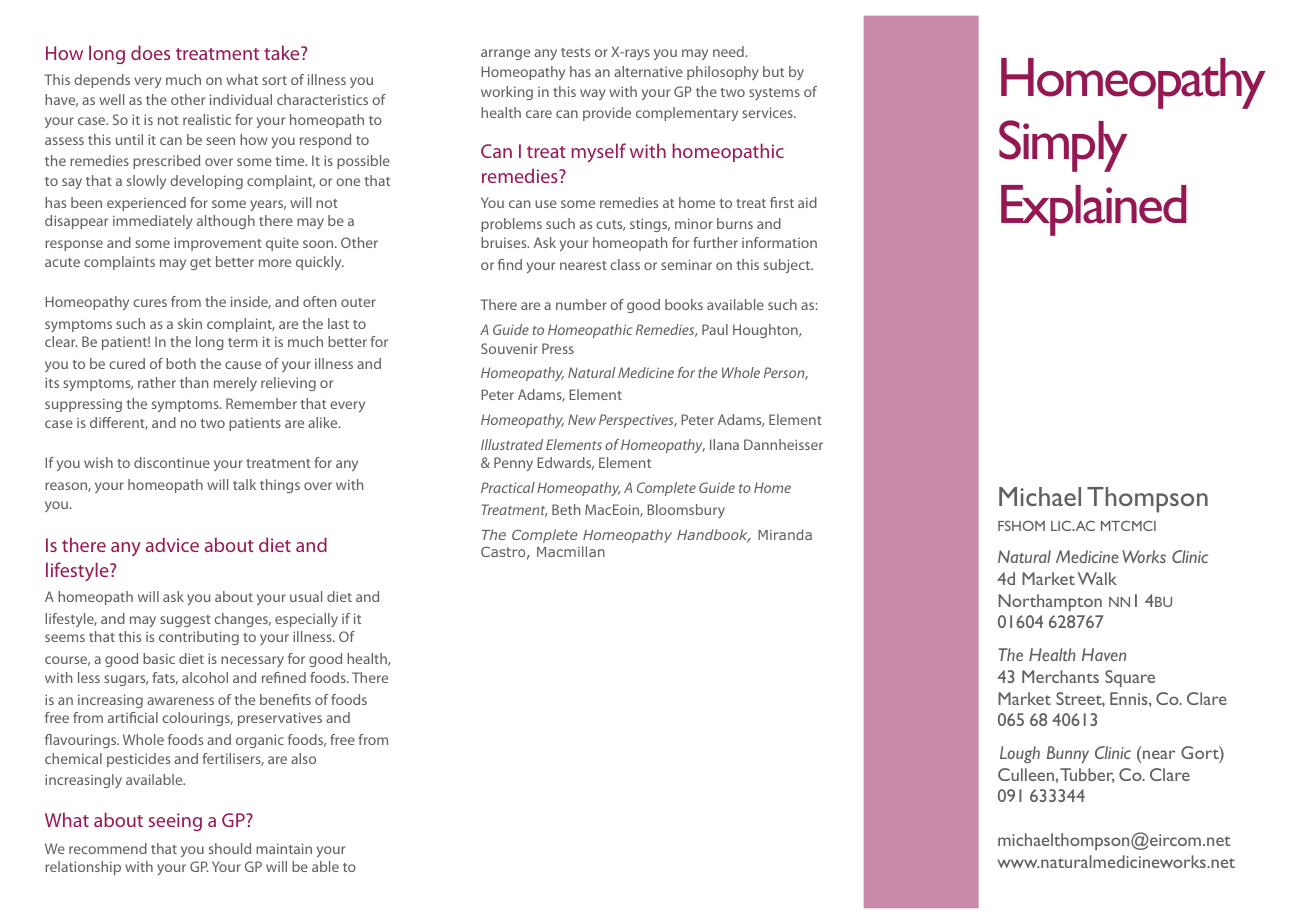 This document has width=1308, height=924. Describe the element at coordinates (180, 701) in the document. I see `awareness` at that location.
